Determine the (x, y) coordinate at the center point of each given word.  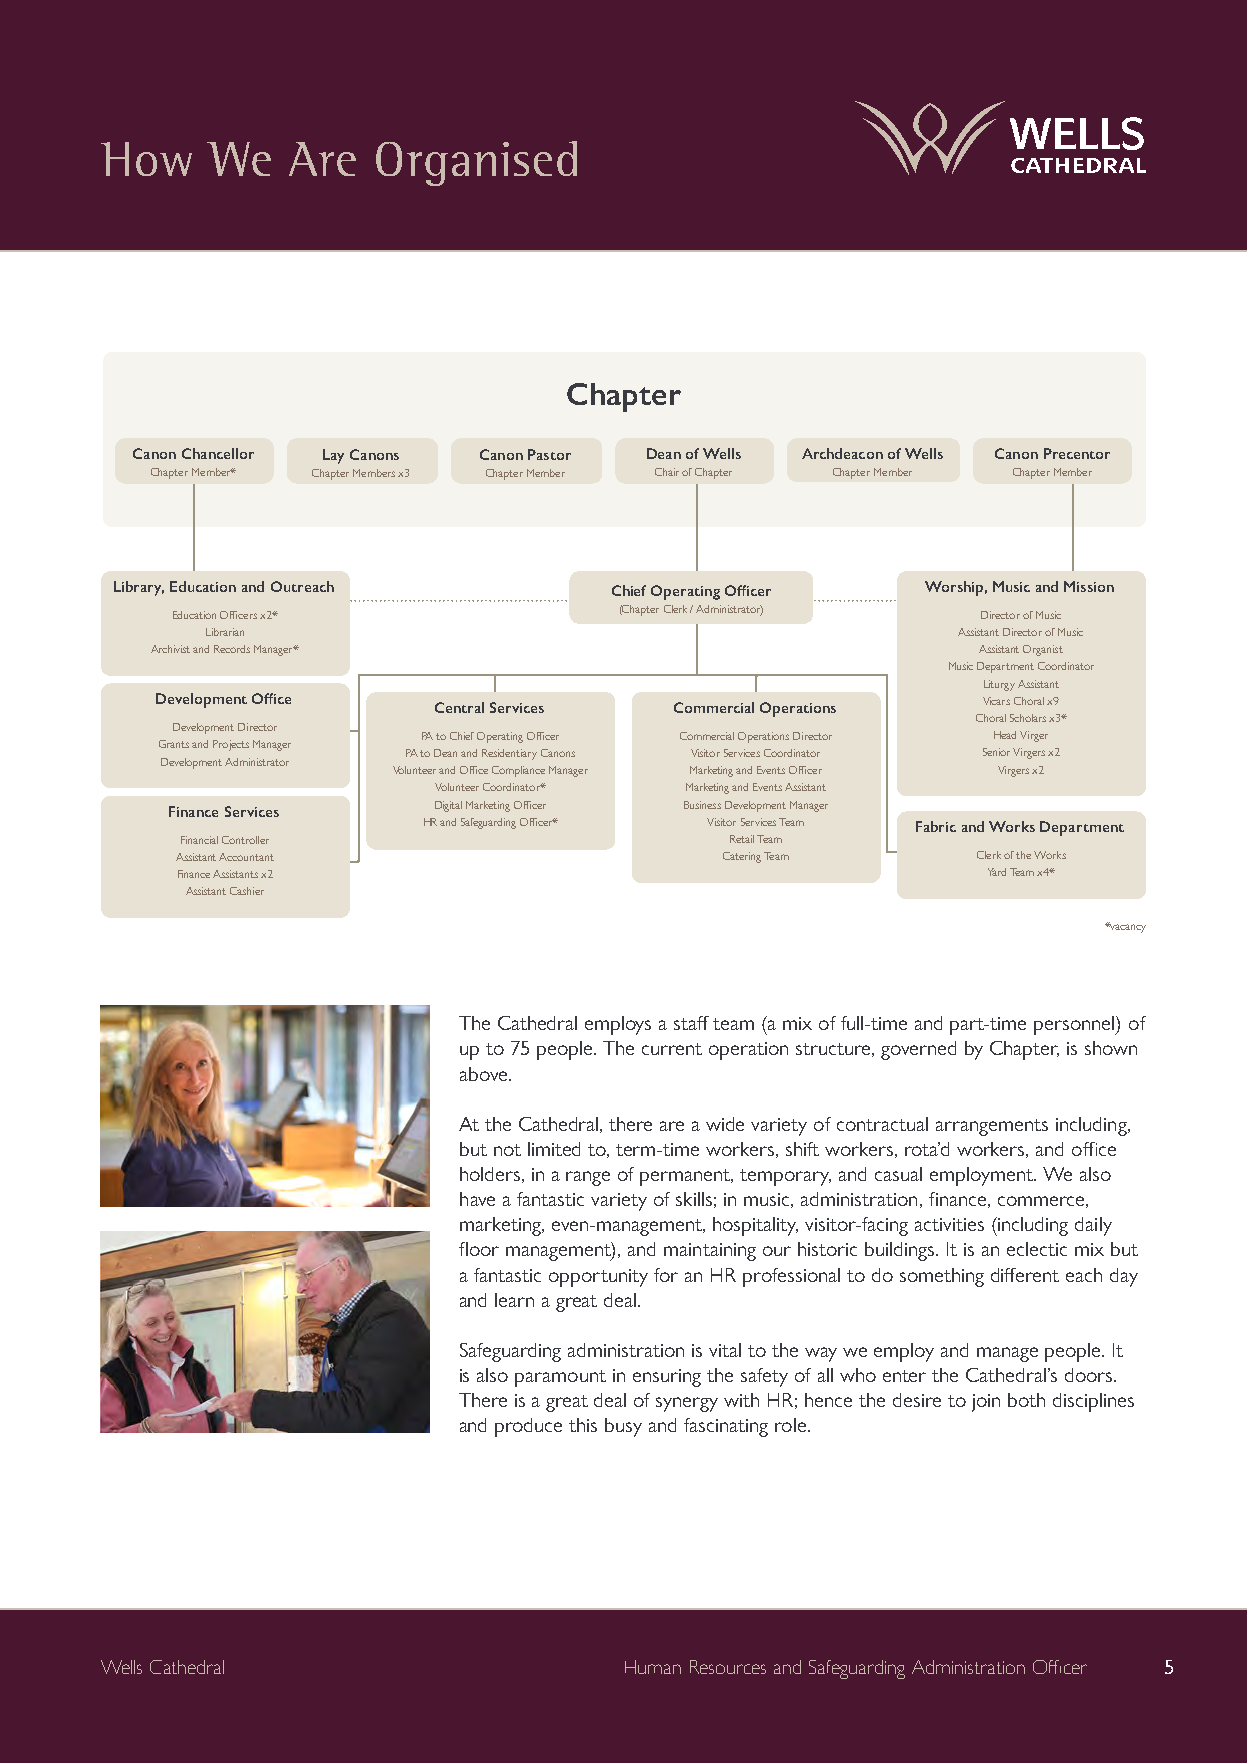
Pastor (549, 454)
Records (232, 649)
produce (528, 1427)
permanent (686, 1177)
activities (949, 1224)
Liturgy (999, 685)
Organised (476, 163)
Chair (667, 472)
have (477, 1199)
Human (653, 1667)
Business (702, 805)
